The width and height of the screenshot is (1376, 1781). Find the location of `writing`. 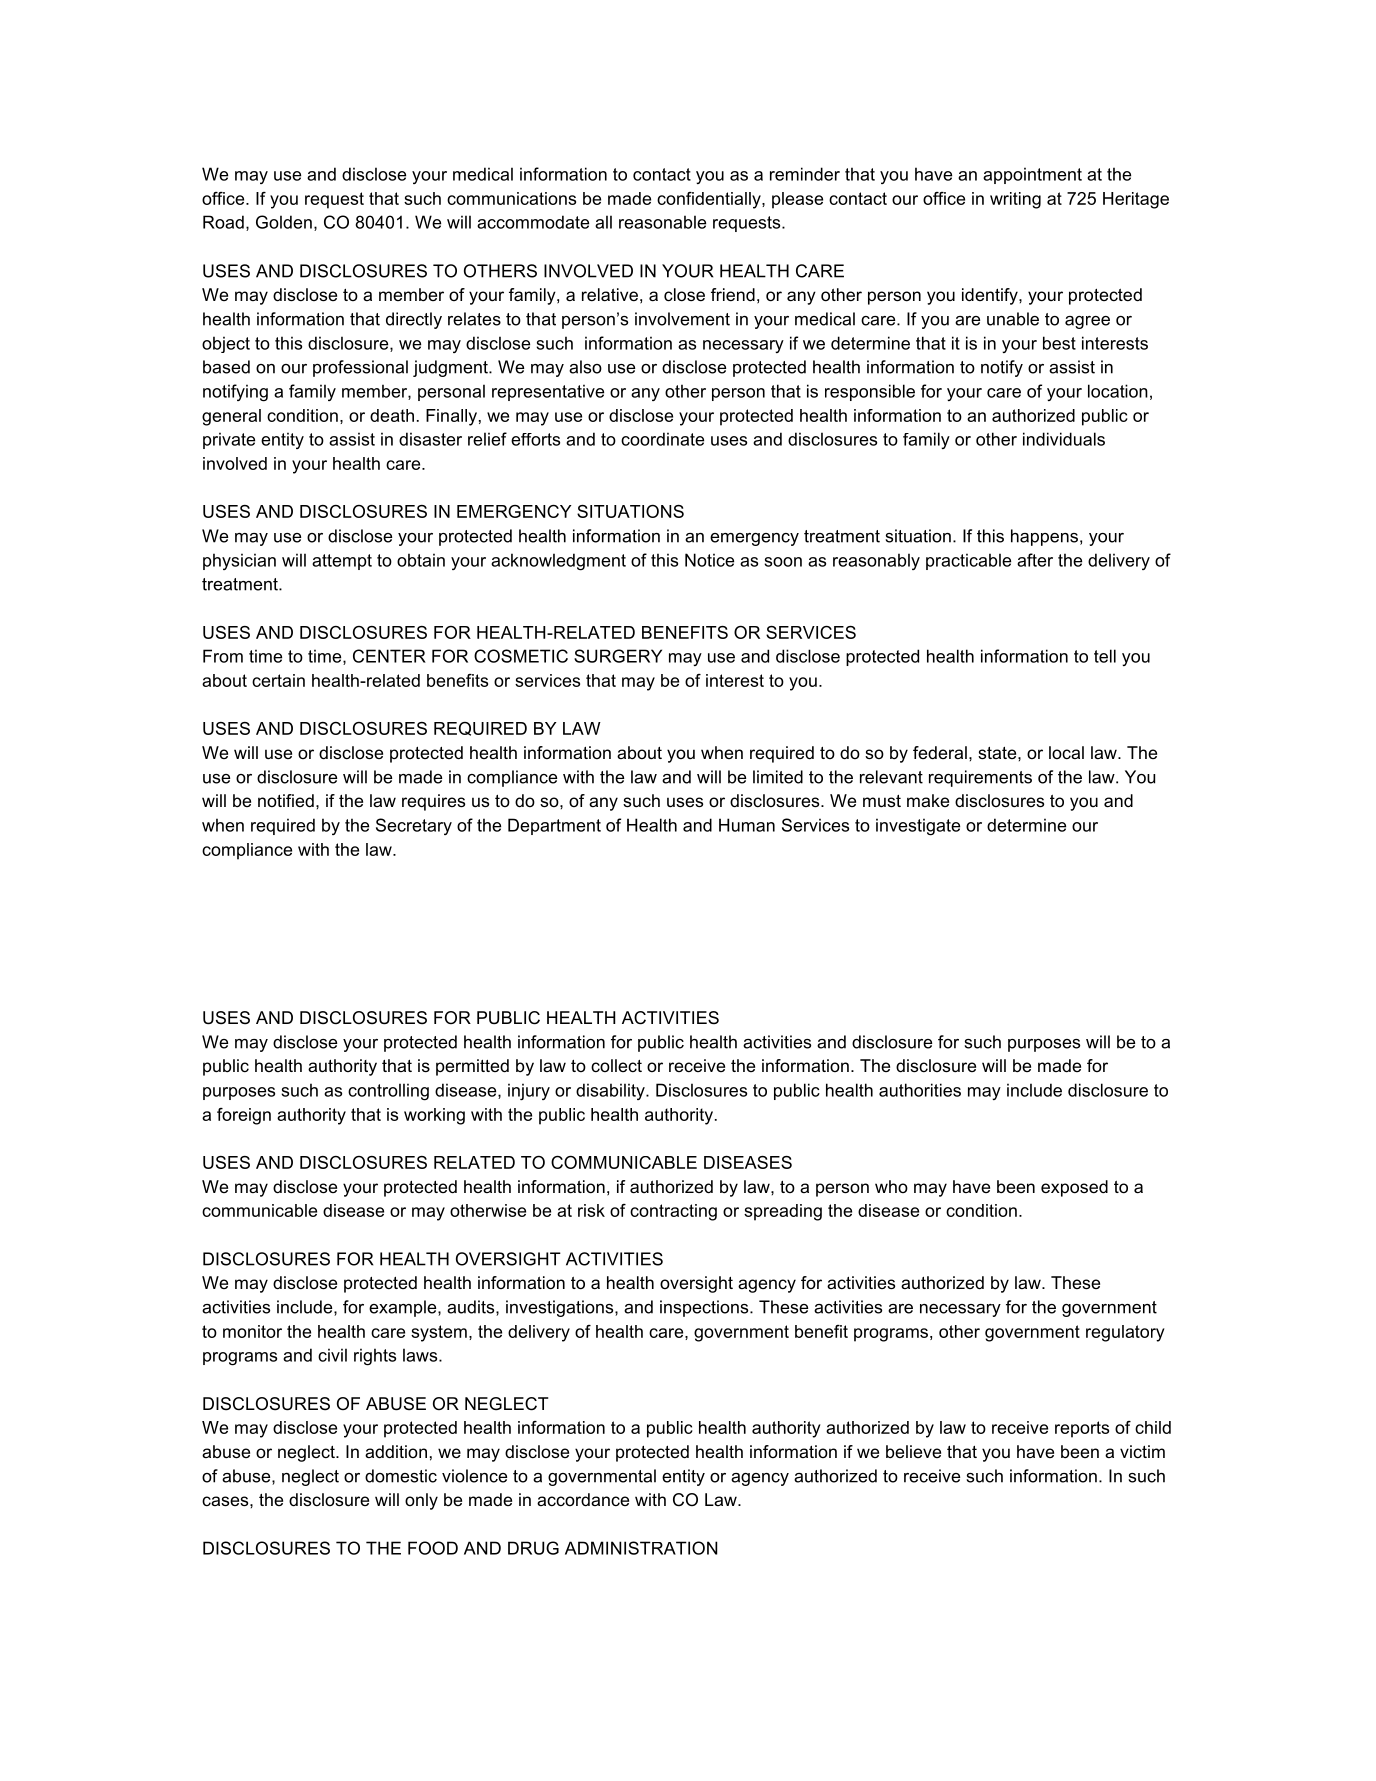

writing is located at coordinates (1015, 200).
